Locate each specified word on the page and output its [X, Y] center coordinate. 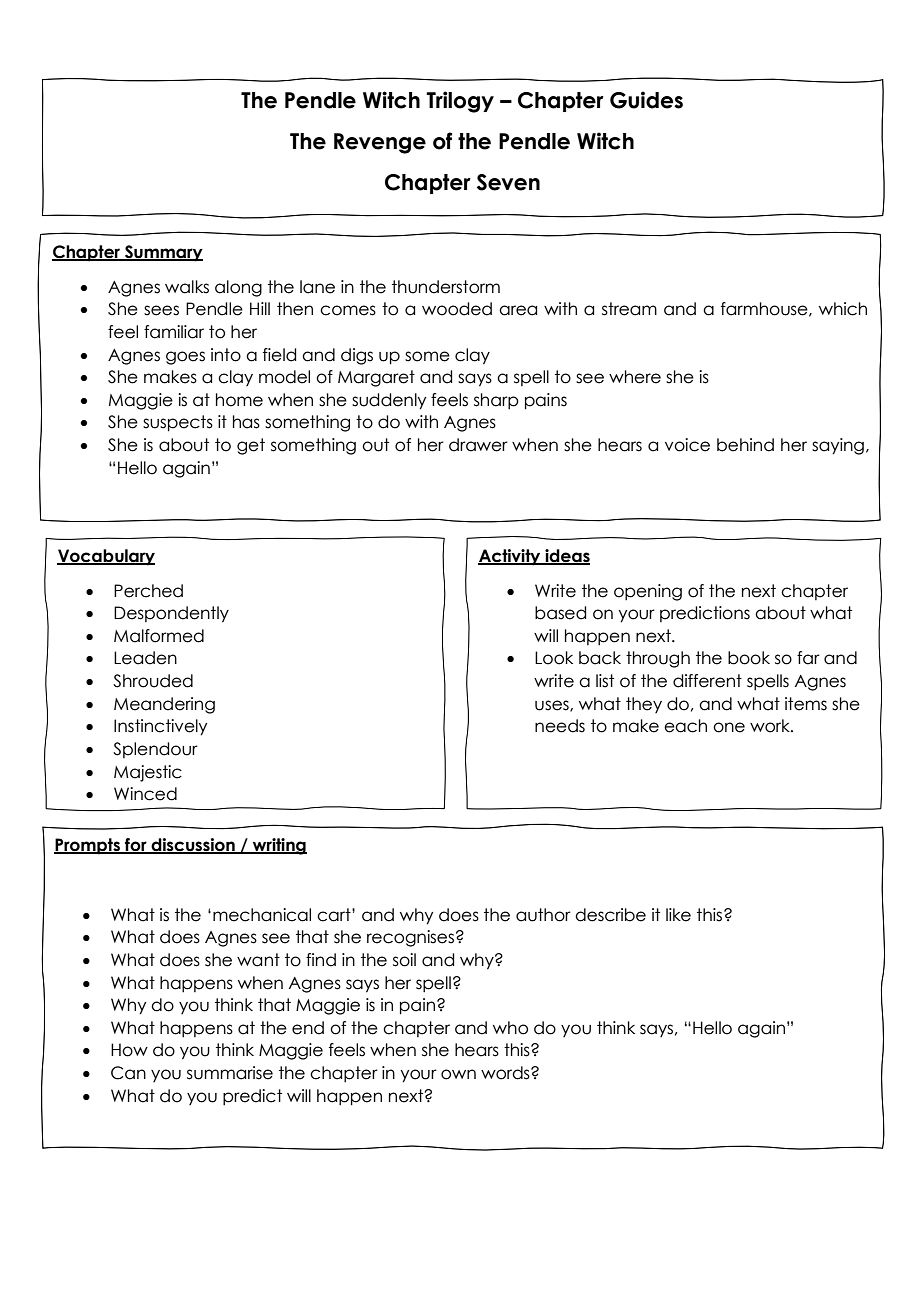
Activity [510, 557]
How [129, 1050]
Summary [163, 253]
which [843, 309]
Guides [646, 100]
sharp [496, 401]
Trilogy [460, 102]
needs [560, 726]
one [729, 727]
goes [185, 358]
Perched [148, 591]
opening [648, 592]
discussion [193, 845]
